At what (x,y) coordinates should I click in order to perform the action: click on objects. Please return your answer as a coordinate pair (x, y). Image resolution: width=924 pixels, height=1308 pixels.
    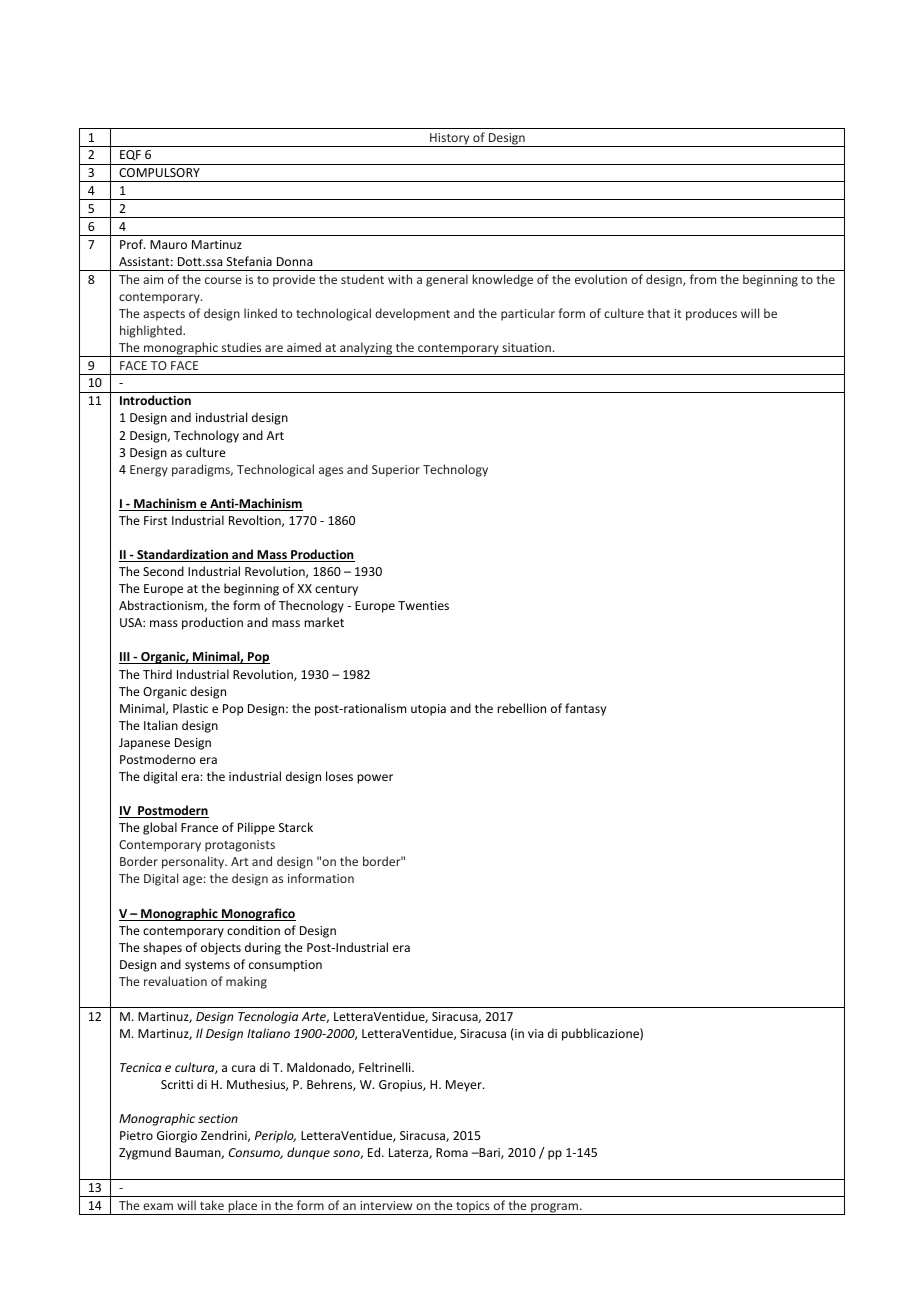
    Looking at the image, I should click on (221, 948).
